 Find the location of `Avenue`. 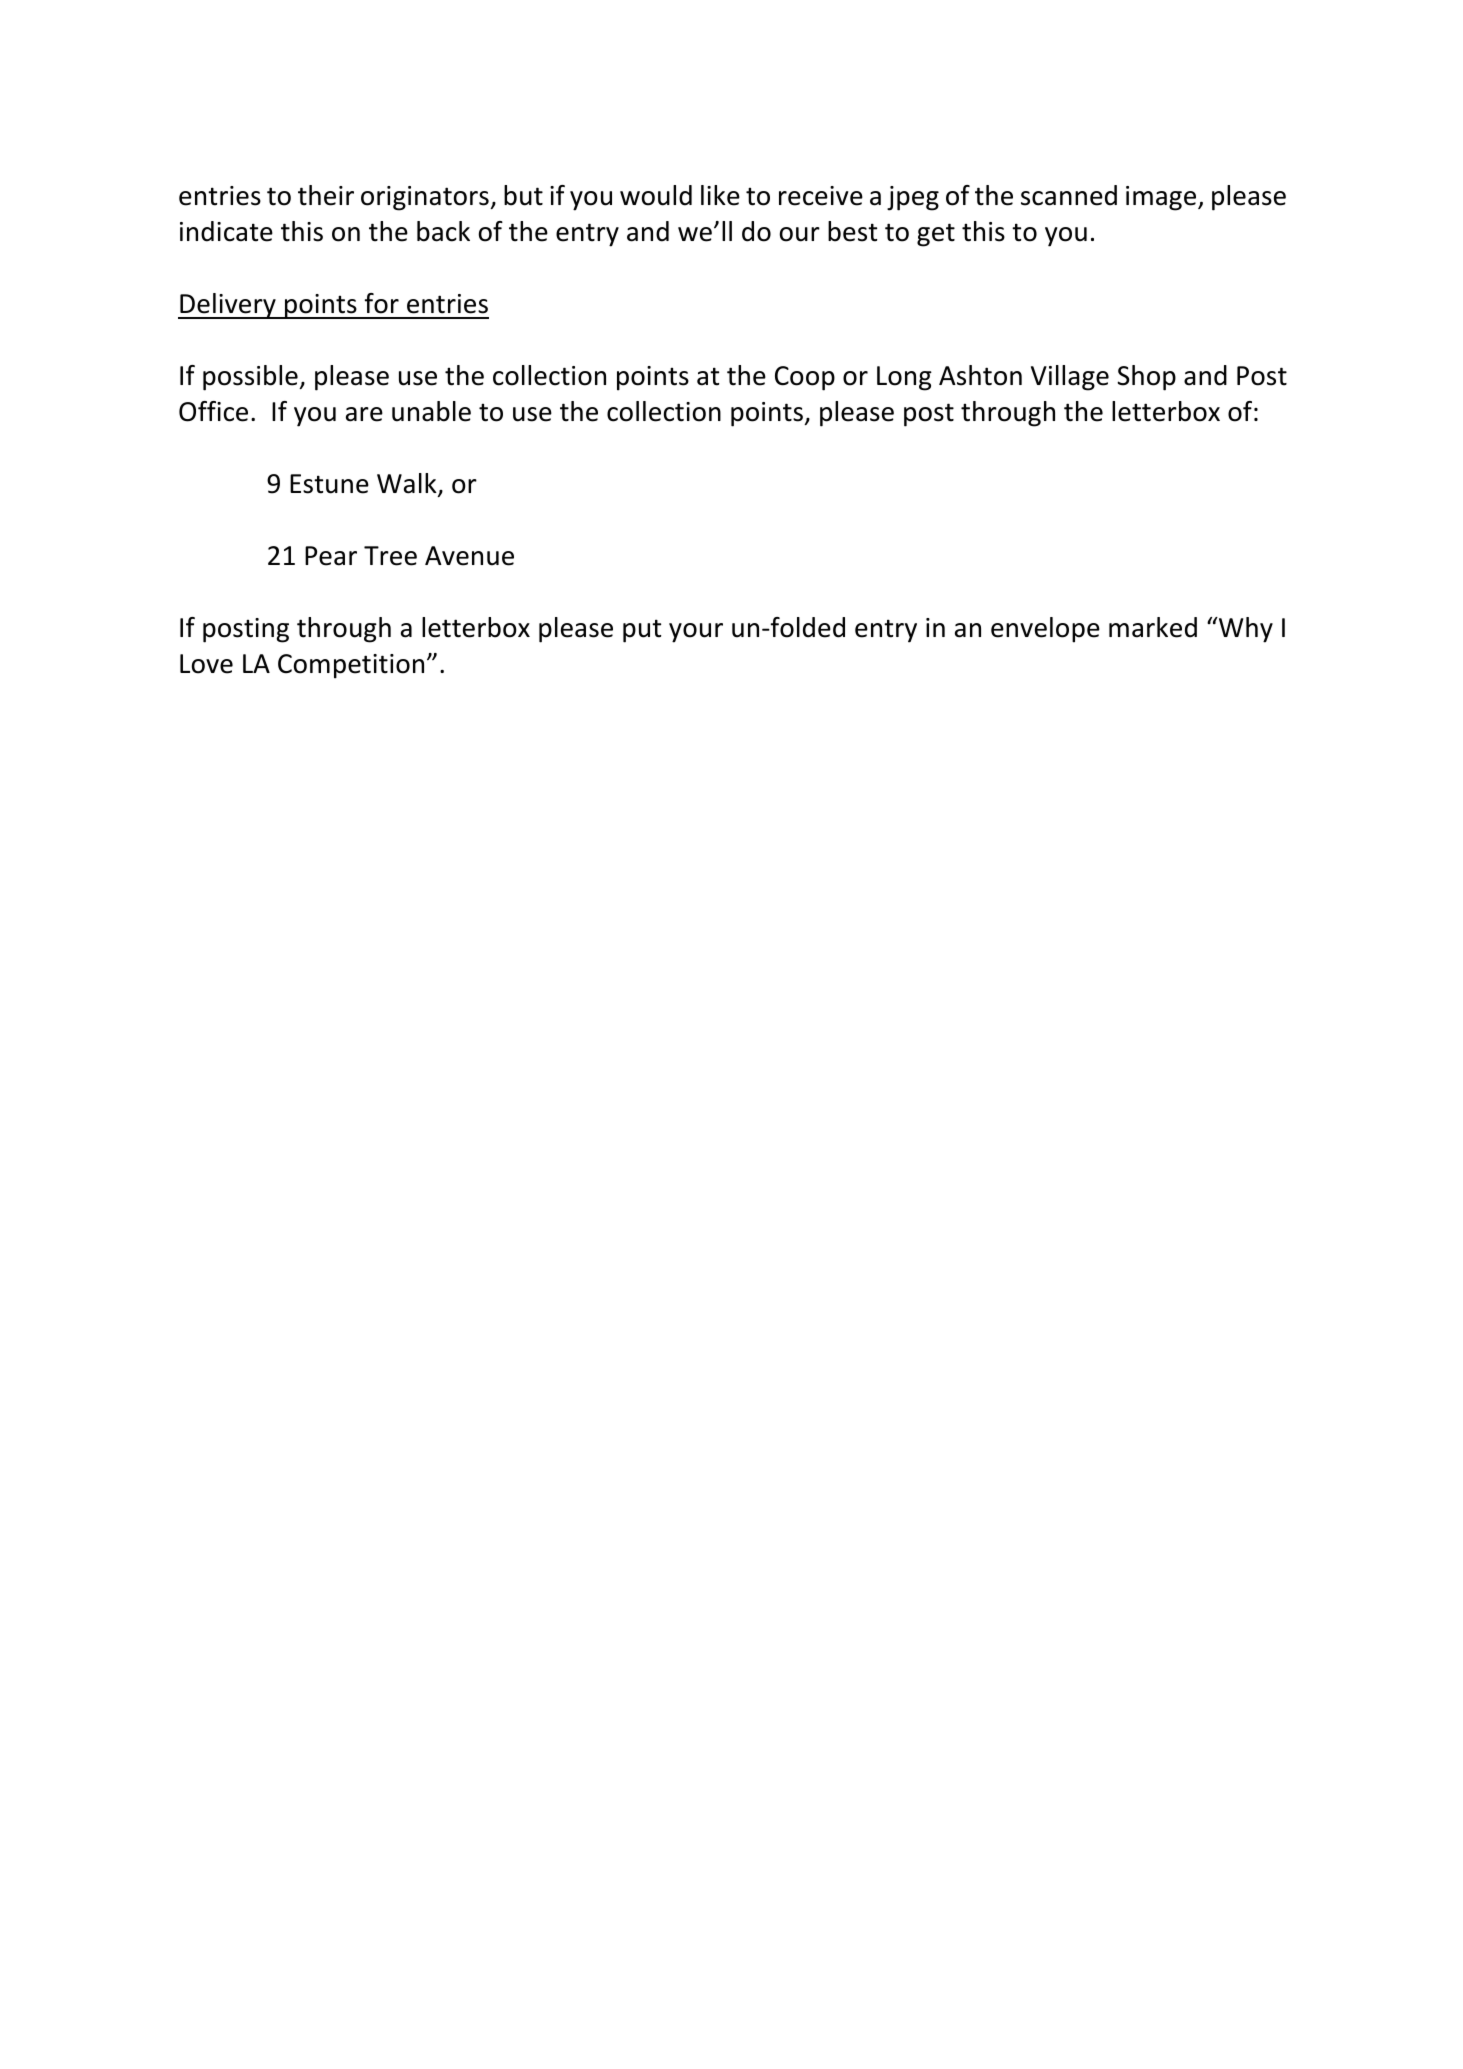

Avenue is located at coordinates (469, 556).
